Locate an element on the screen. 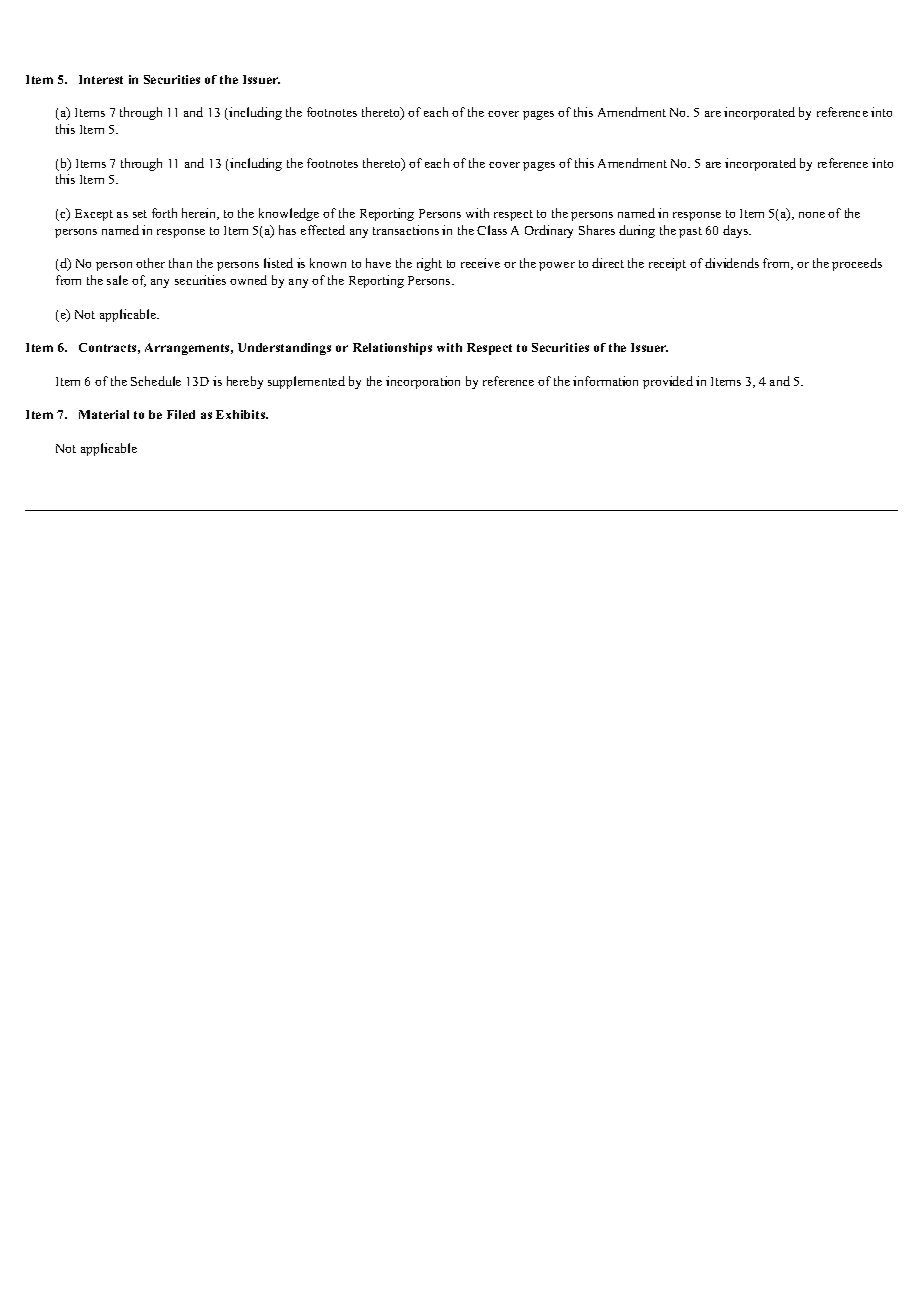  none is located at coordinates (812, 215).
